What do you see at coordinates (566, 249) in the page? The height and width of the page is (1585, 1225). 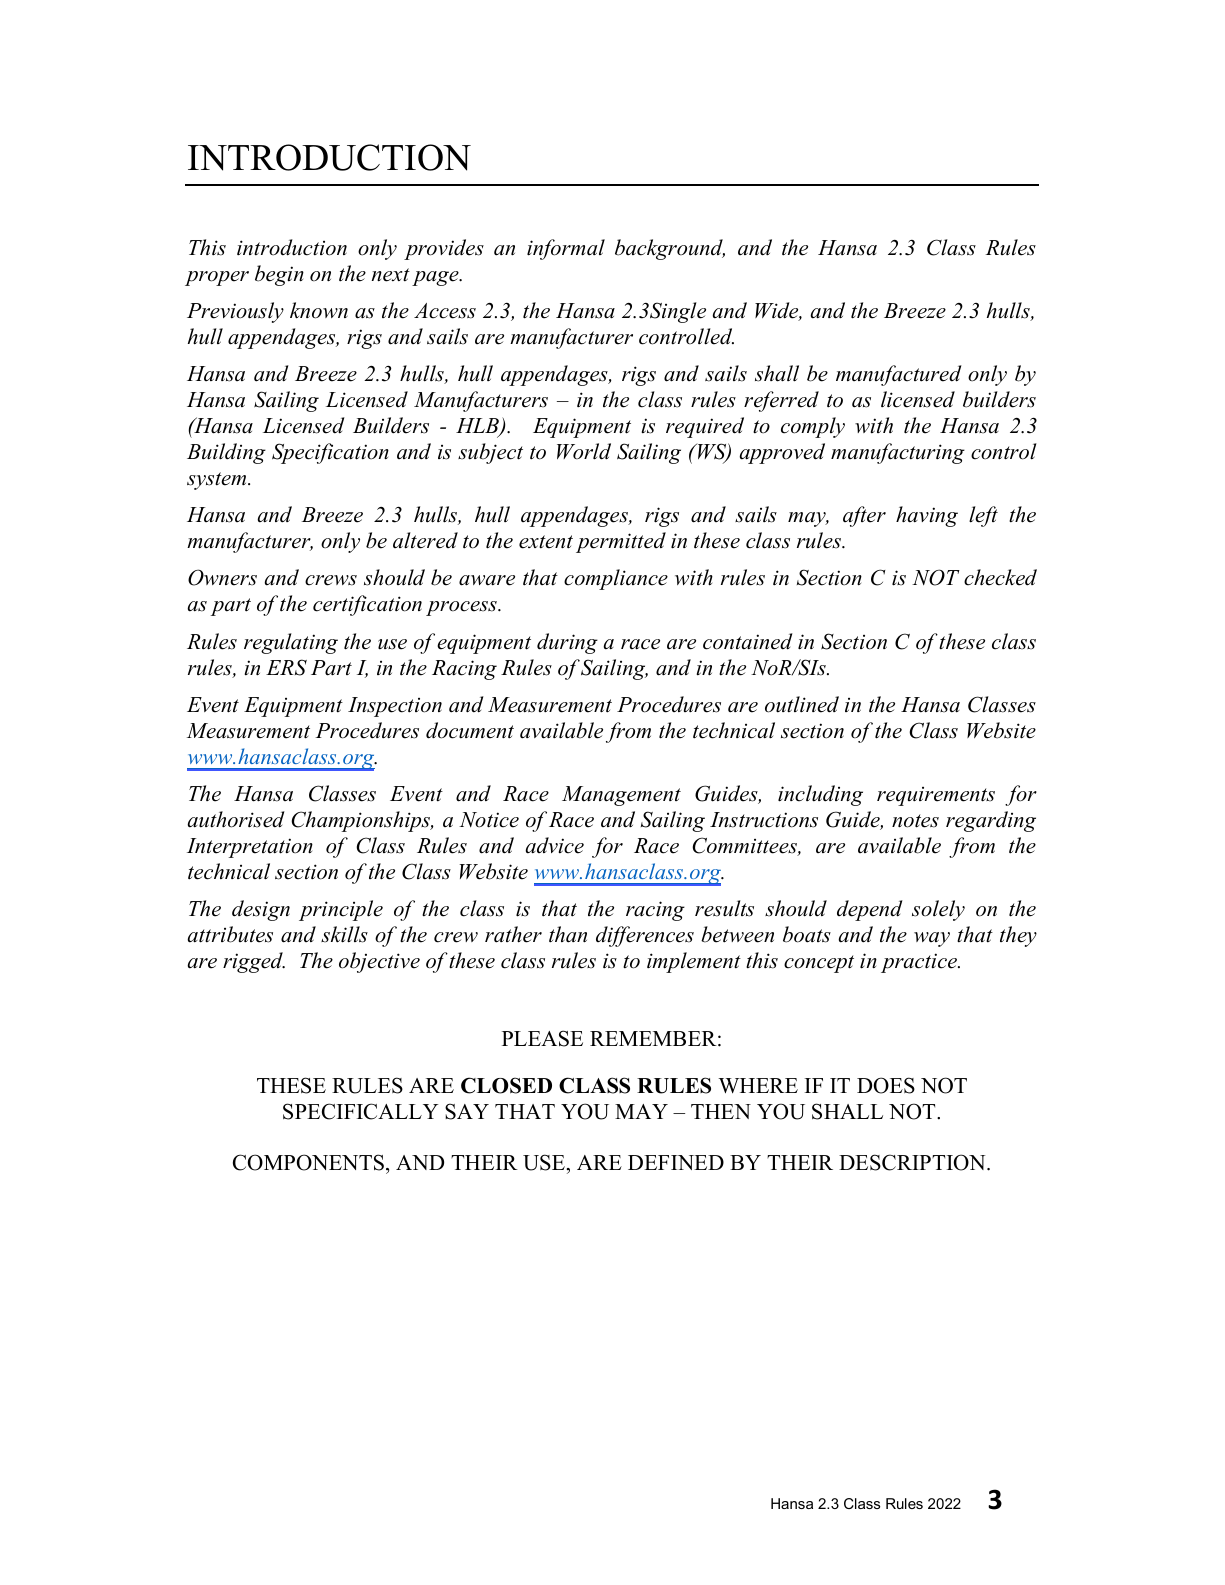 I see `informal` at bounding box center [566, 249].
